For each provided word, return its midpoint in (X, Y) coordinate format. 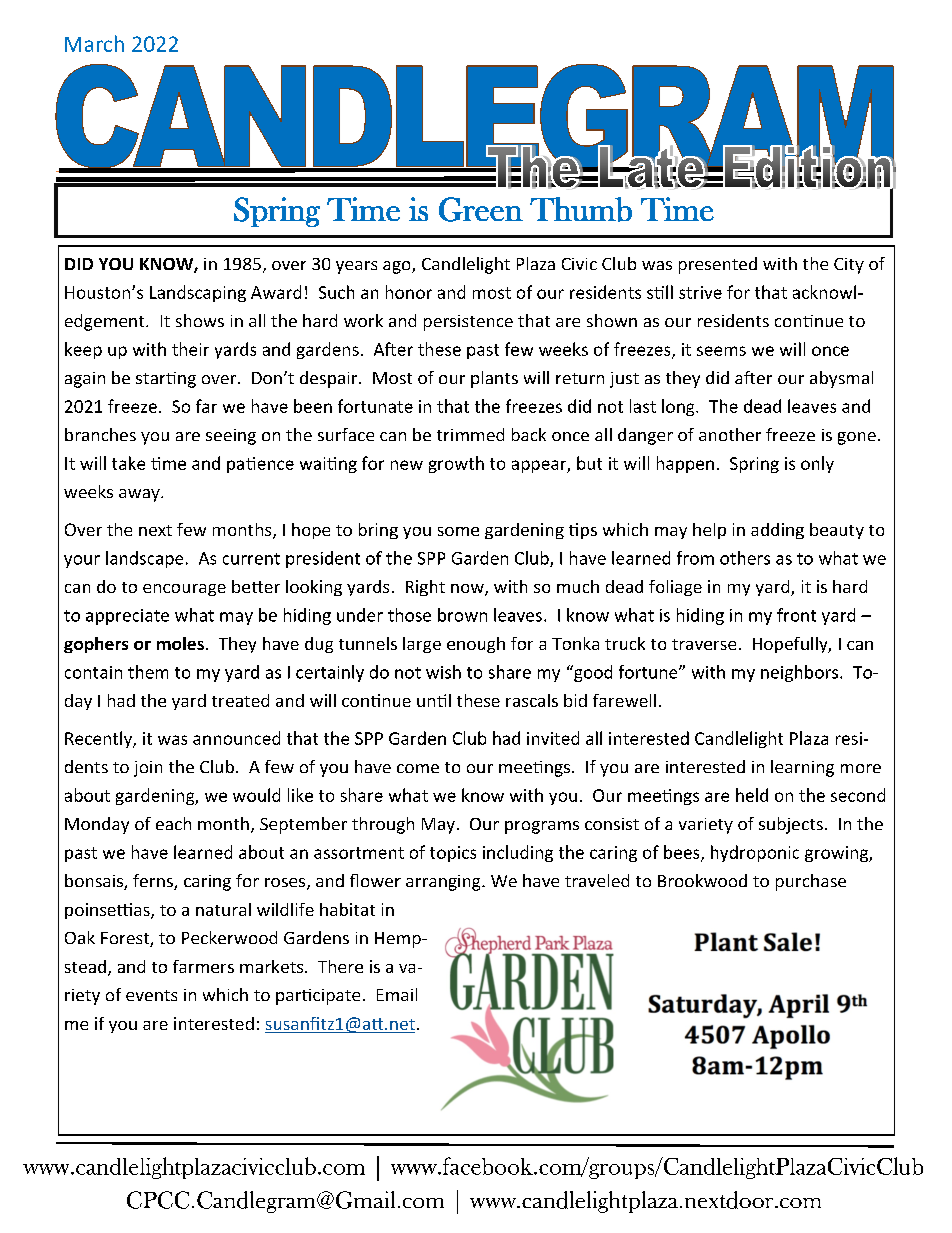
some (458, 531)
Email (397, 994)
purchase (811, 882)
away (140, 495)
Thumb (581, 209)
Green (481, 209)
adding (777, 531)
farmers (203, 966)
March (94, 43)
